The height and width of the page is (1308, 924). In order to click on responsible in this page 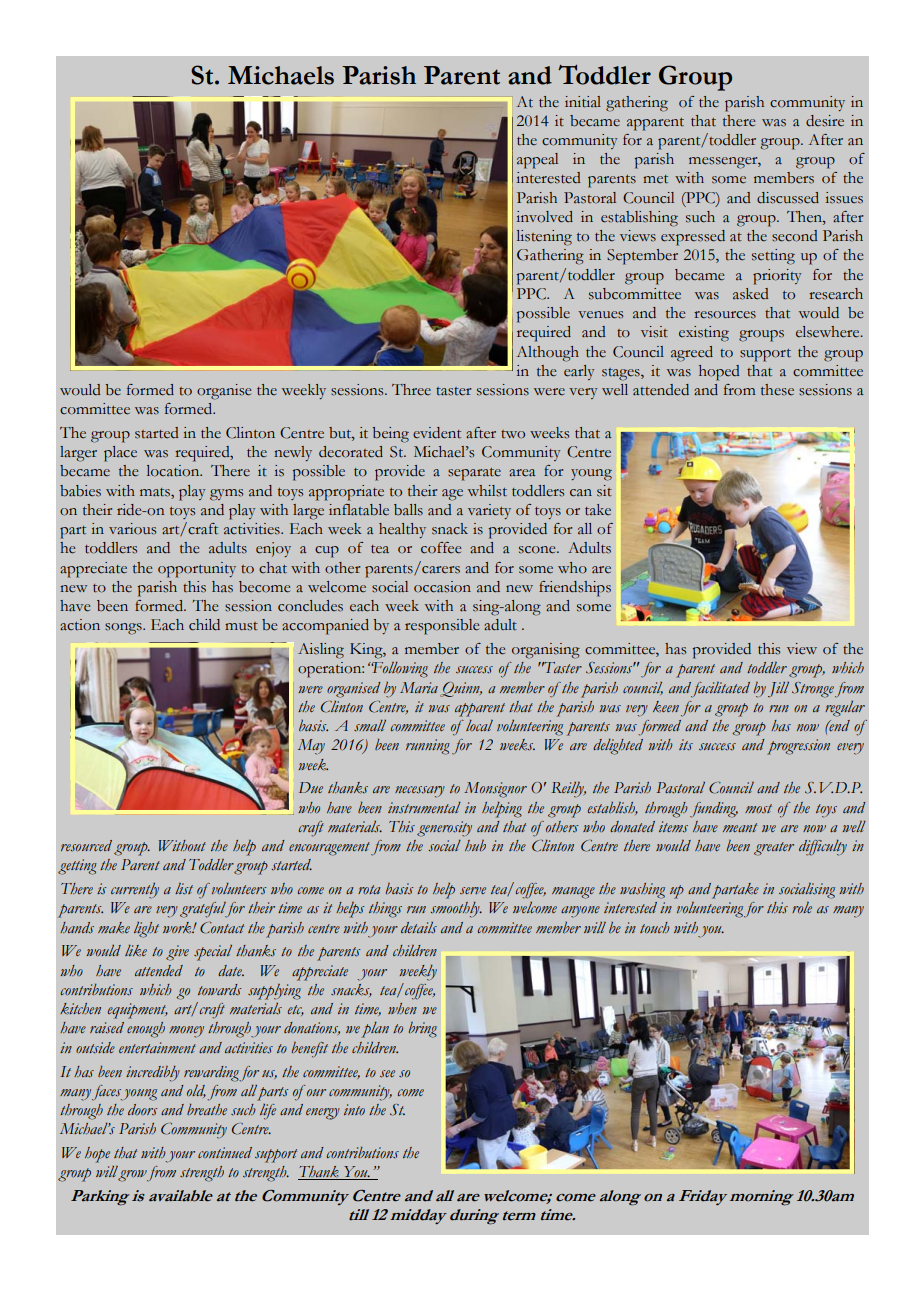, I will do `click(442, 627)`.
